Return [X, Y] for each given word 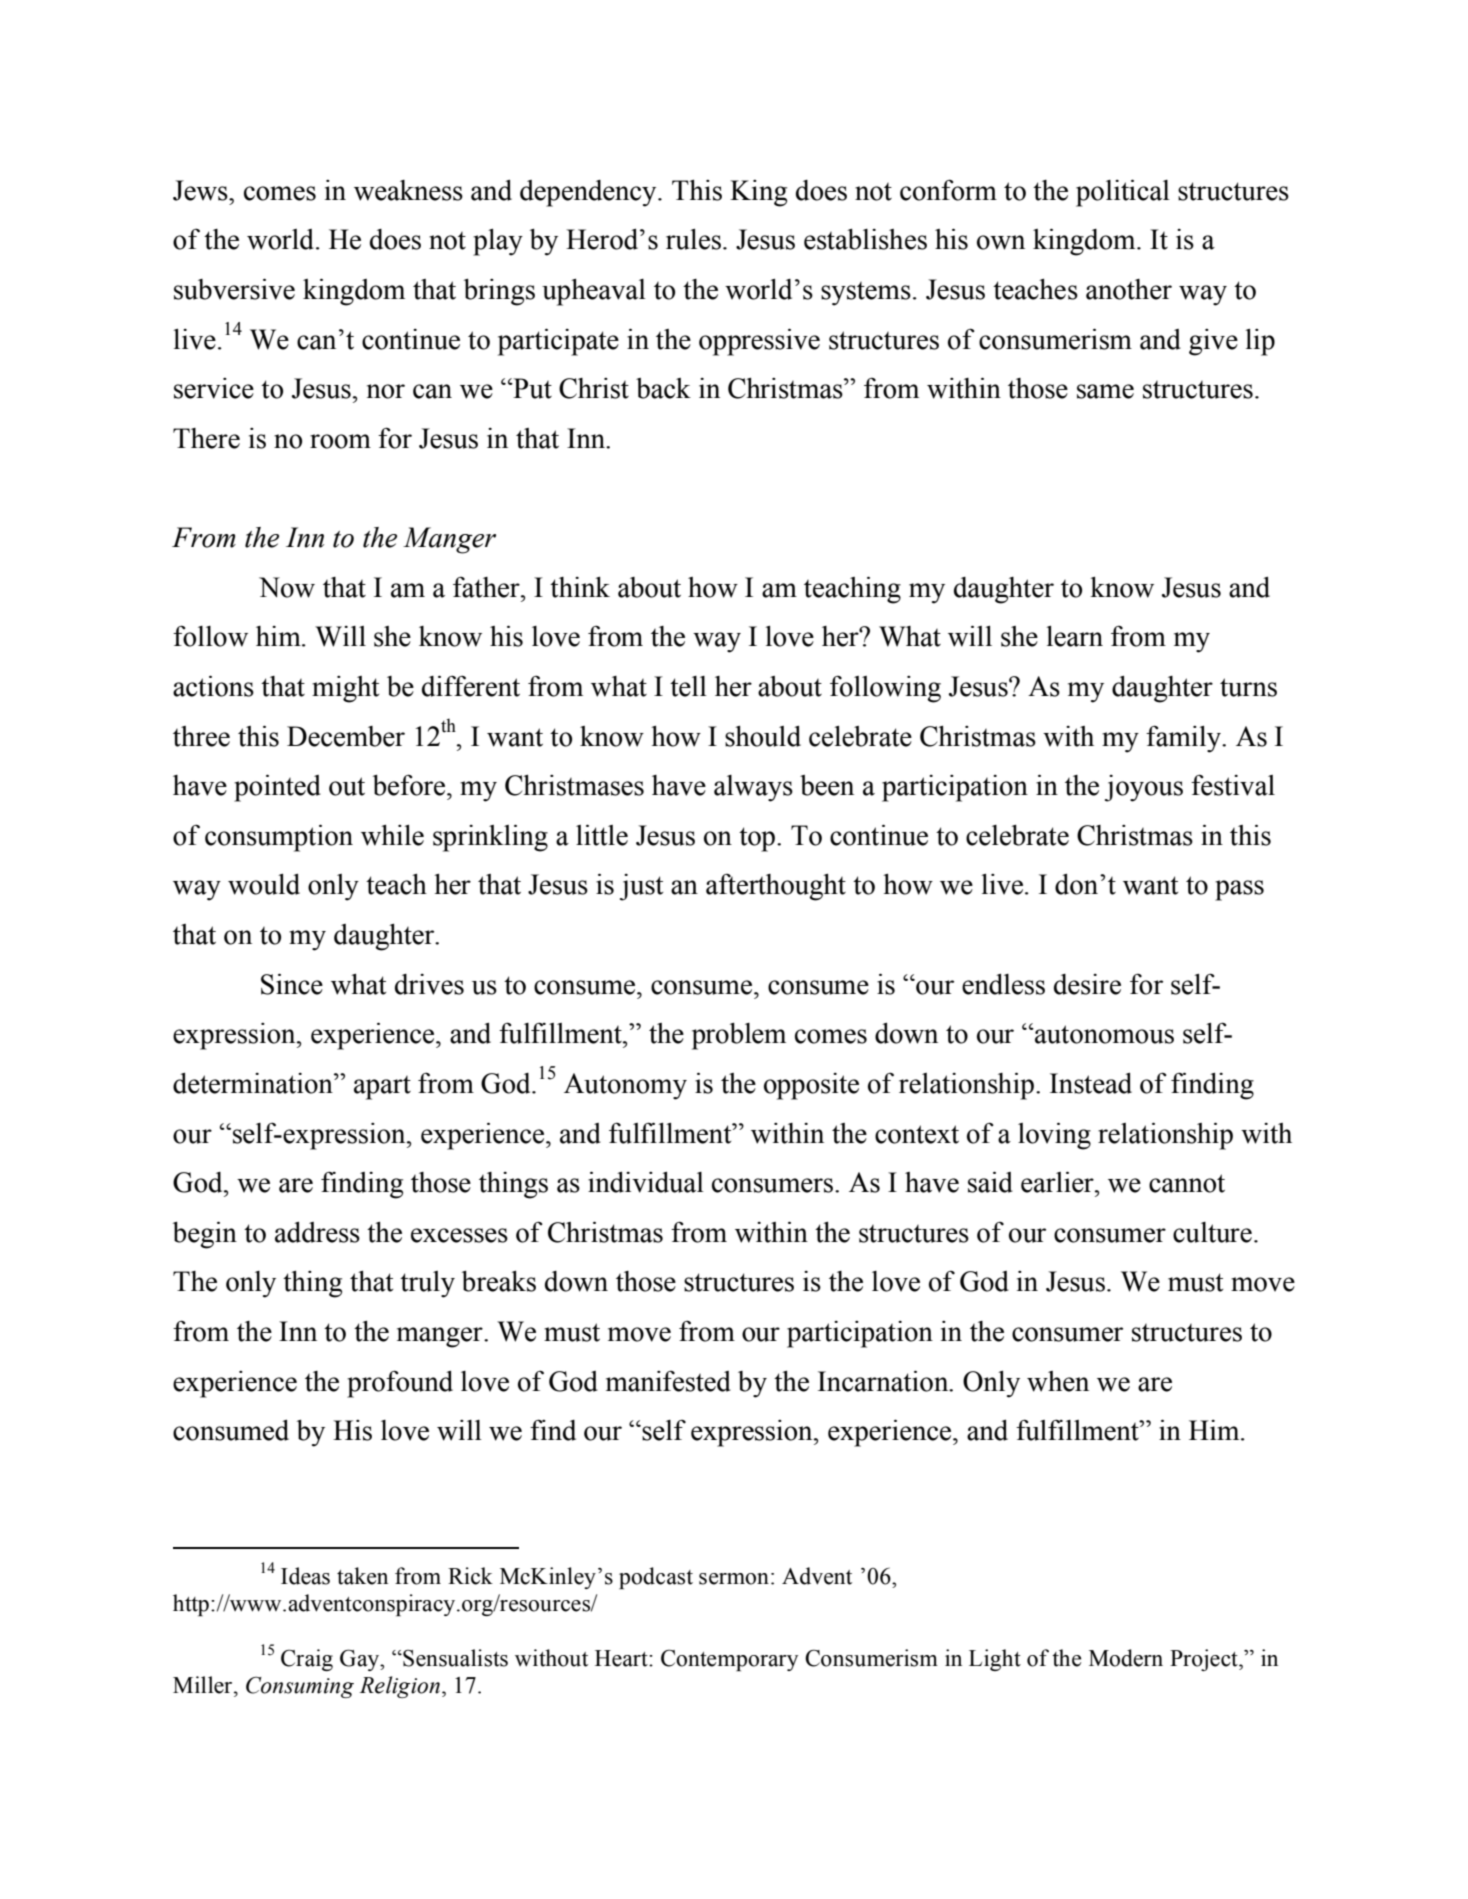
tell [688, 686]
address [317, 1232]
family [1185, 739]
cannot [1187, 1183]
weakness [408, 190]
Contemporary [729, 1660]
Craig [307, 1660]
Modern [1126, 1658]
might [345, 689]
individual [646, 1182]
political [1123, 193]
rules [693, 239]
